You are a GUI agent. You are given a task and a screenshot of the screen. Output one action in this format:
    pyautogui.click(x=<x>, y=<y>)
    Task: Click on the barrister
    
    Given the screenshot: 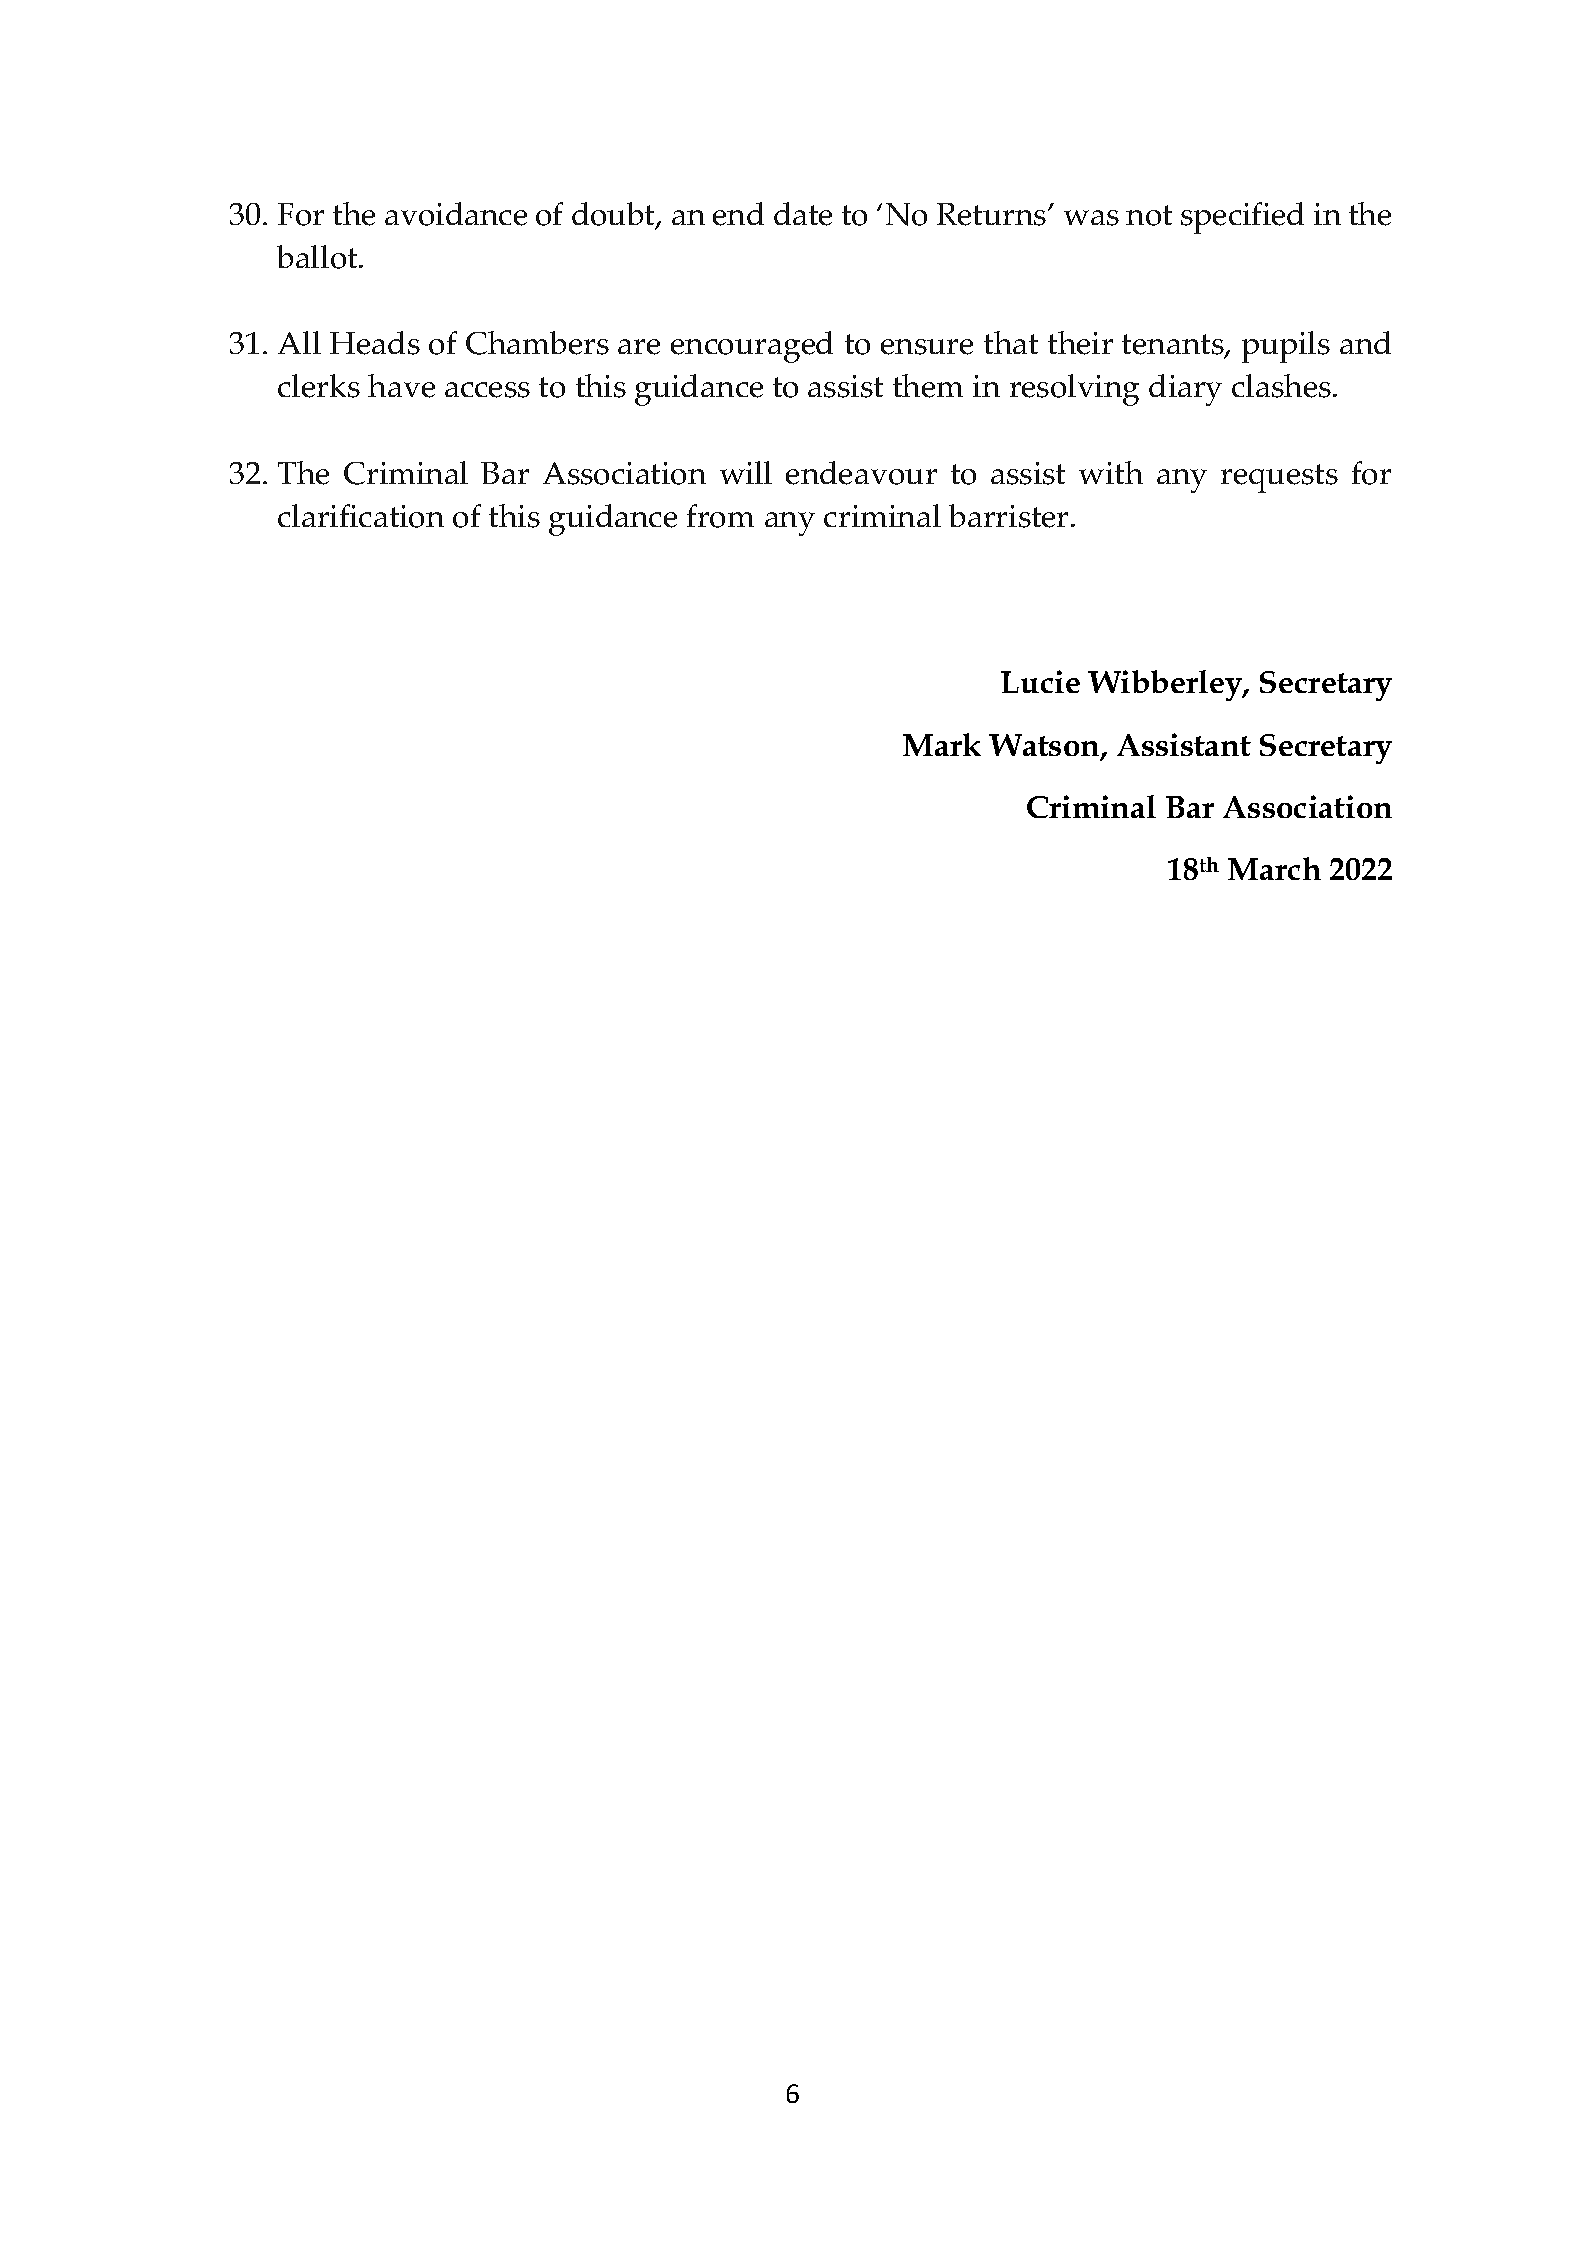 What is the action you would take?
    pyautogui.click(x=1008, y=516)
